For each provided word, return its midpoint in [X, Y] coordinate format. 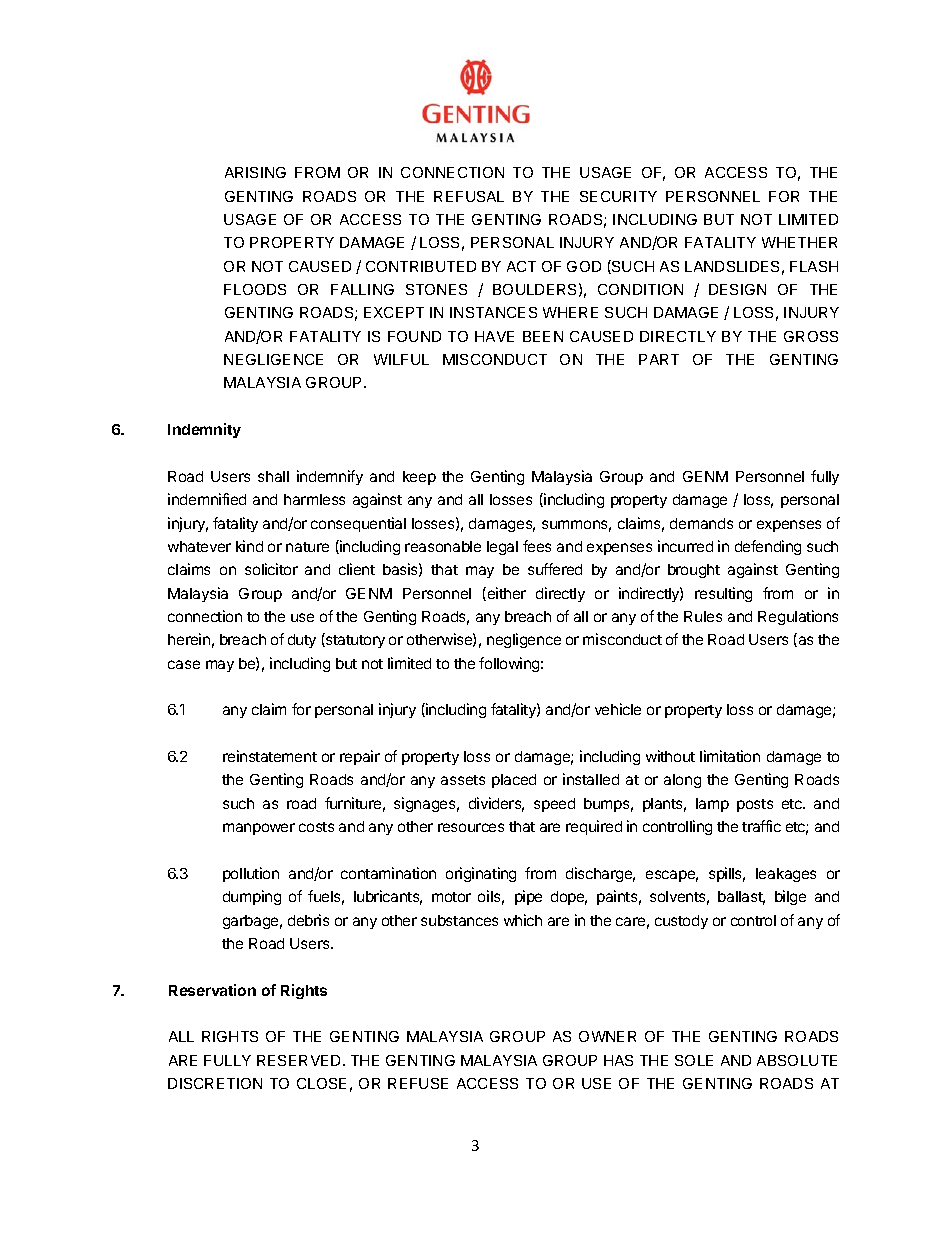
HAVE [494, 336]
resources [471, 827]
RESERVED [300, 1060]
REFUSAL [469, 196]
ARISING [255, 172]
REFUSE [418, 1083]
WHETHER [799, 242]
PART [659, 359]
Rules [703, 616]
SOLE [694, 1060]
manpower [259, 829]
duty [302, 641]
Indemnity [204, 430]
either [505, 594]
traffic [761, 826]
